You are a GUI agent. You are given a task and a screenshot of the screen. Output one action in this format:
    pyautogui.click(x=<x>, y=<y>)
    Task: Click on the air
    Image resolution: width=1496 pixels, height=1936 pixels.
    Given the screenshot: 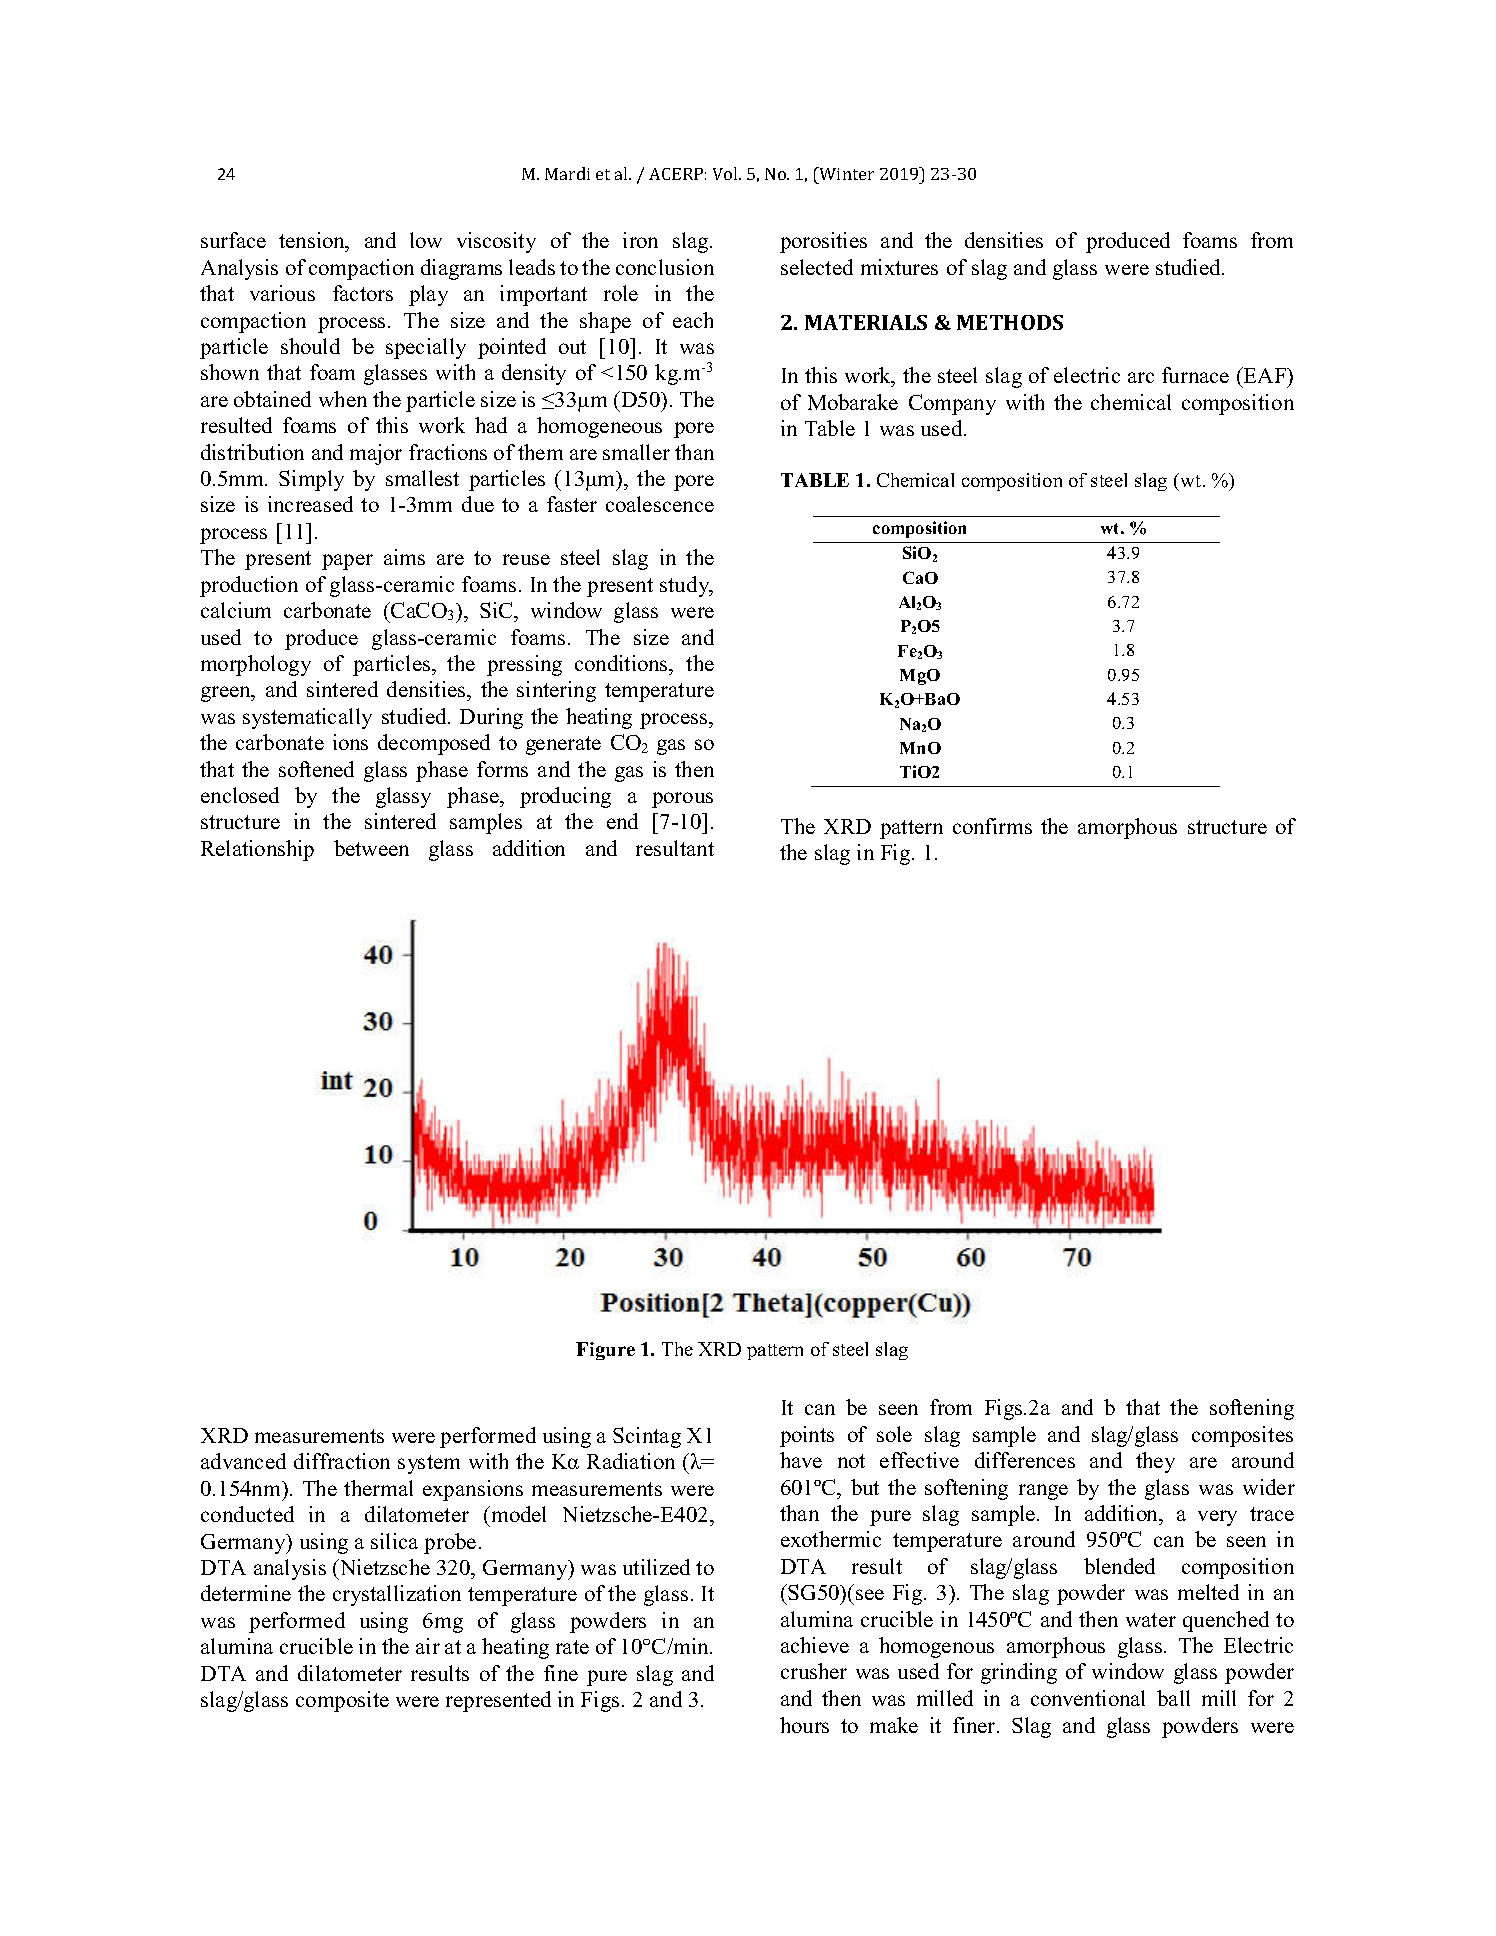 What is the action you would take?
    pyautogui.click(x=428, y=1646)
